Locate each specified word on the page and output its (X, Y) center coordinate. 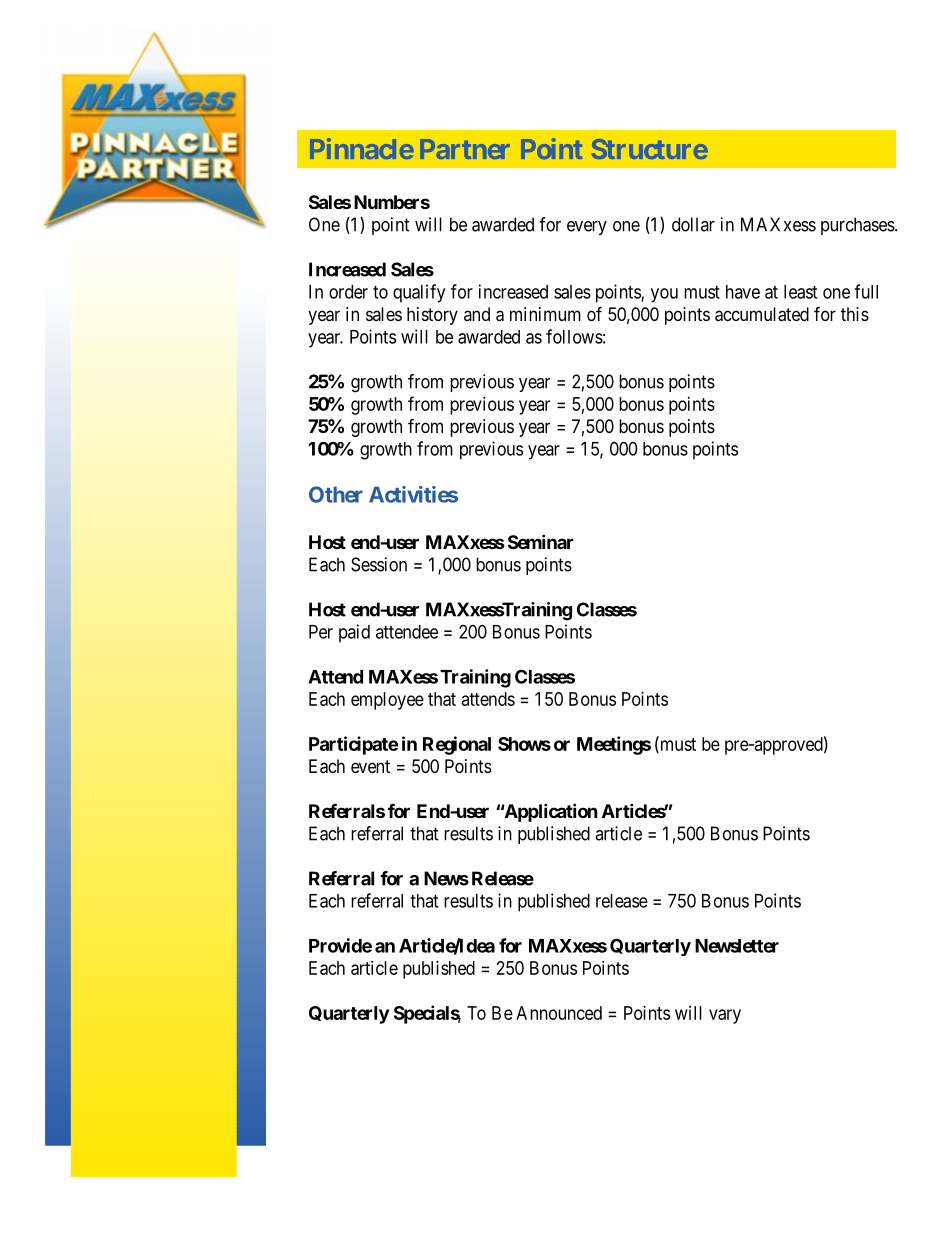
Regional (457, 745)
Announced (559, 1013)
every (587, 228)
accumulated (762, 314)
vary (725, 1016)
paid (354, 633)
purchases (858, 226)
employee (387, 701)
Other (336, 494)
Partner (465, 149)
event (370, 766)
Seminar (541, 541)
